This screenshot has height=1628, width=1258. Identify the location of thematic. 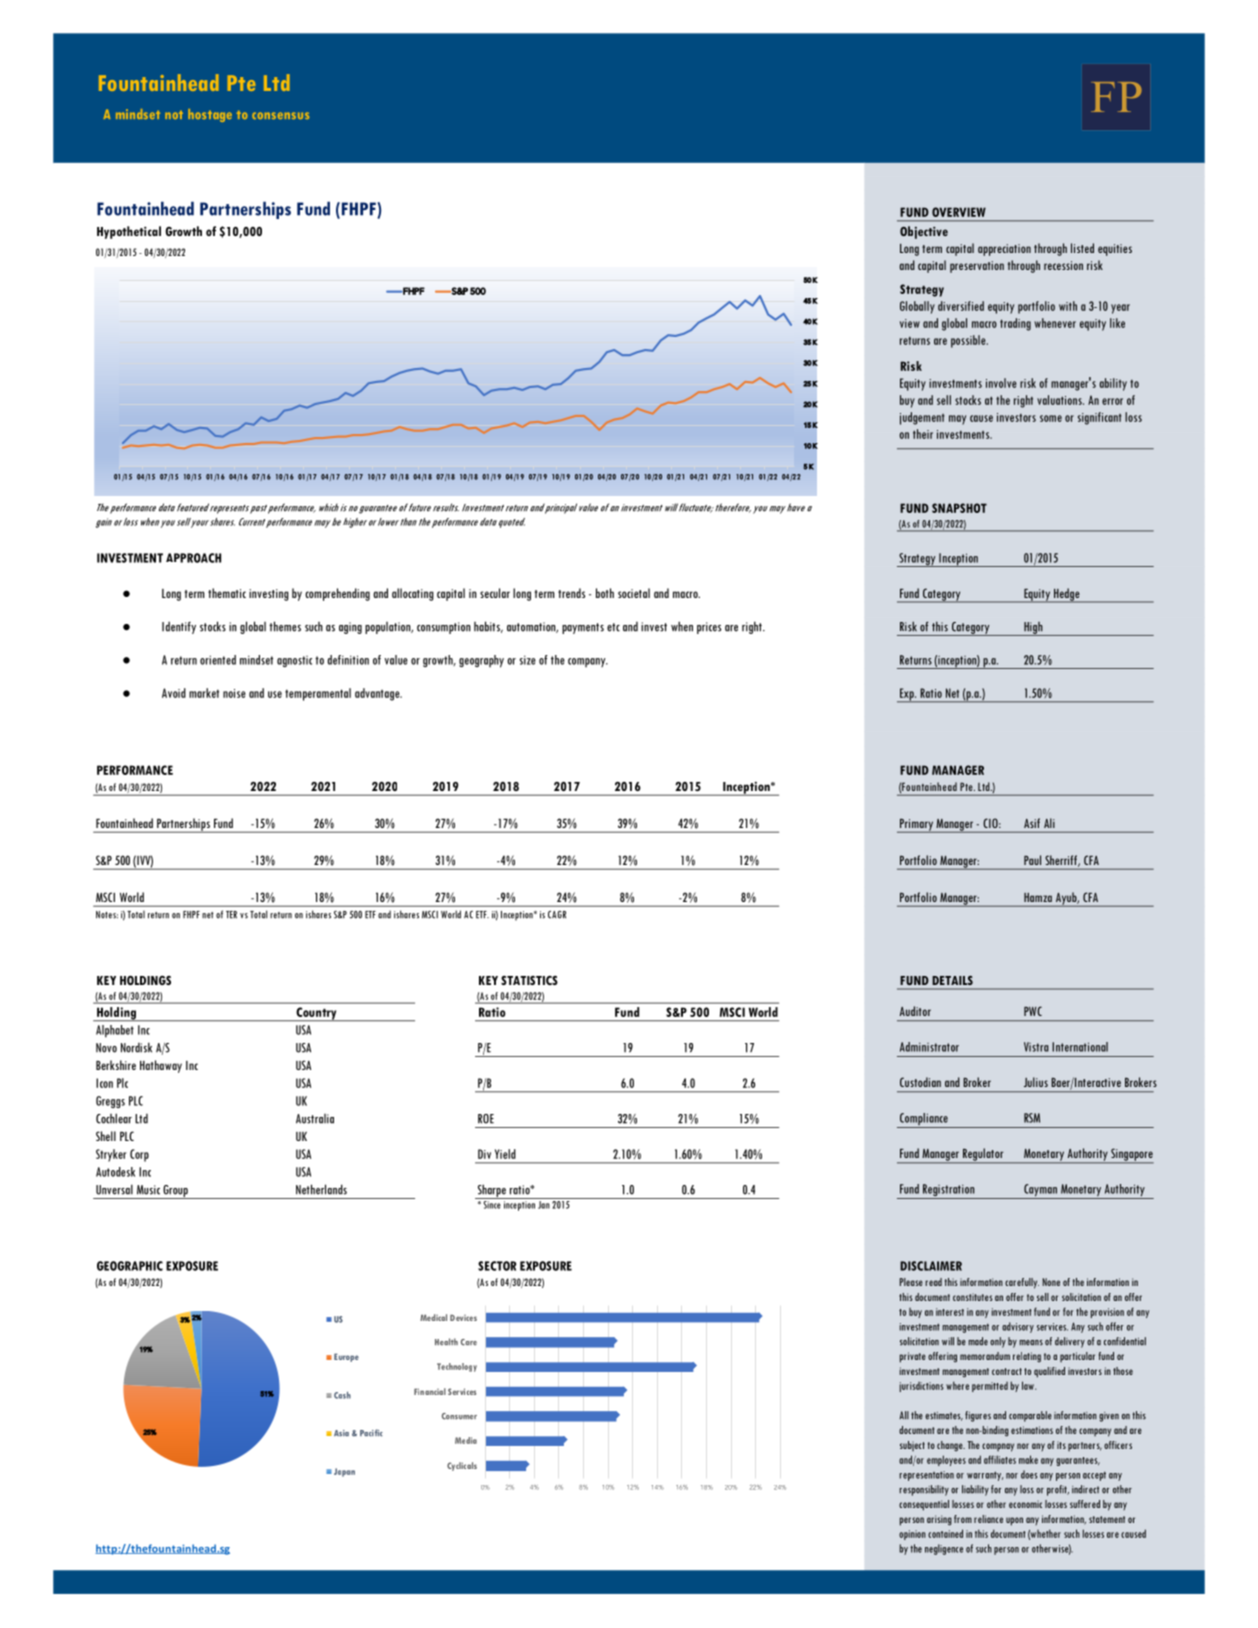
(227, 593).
